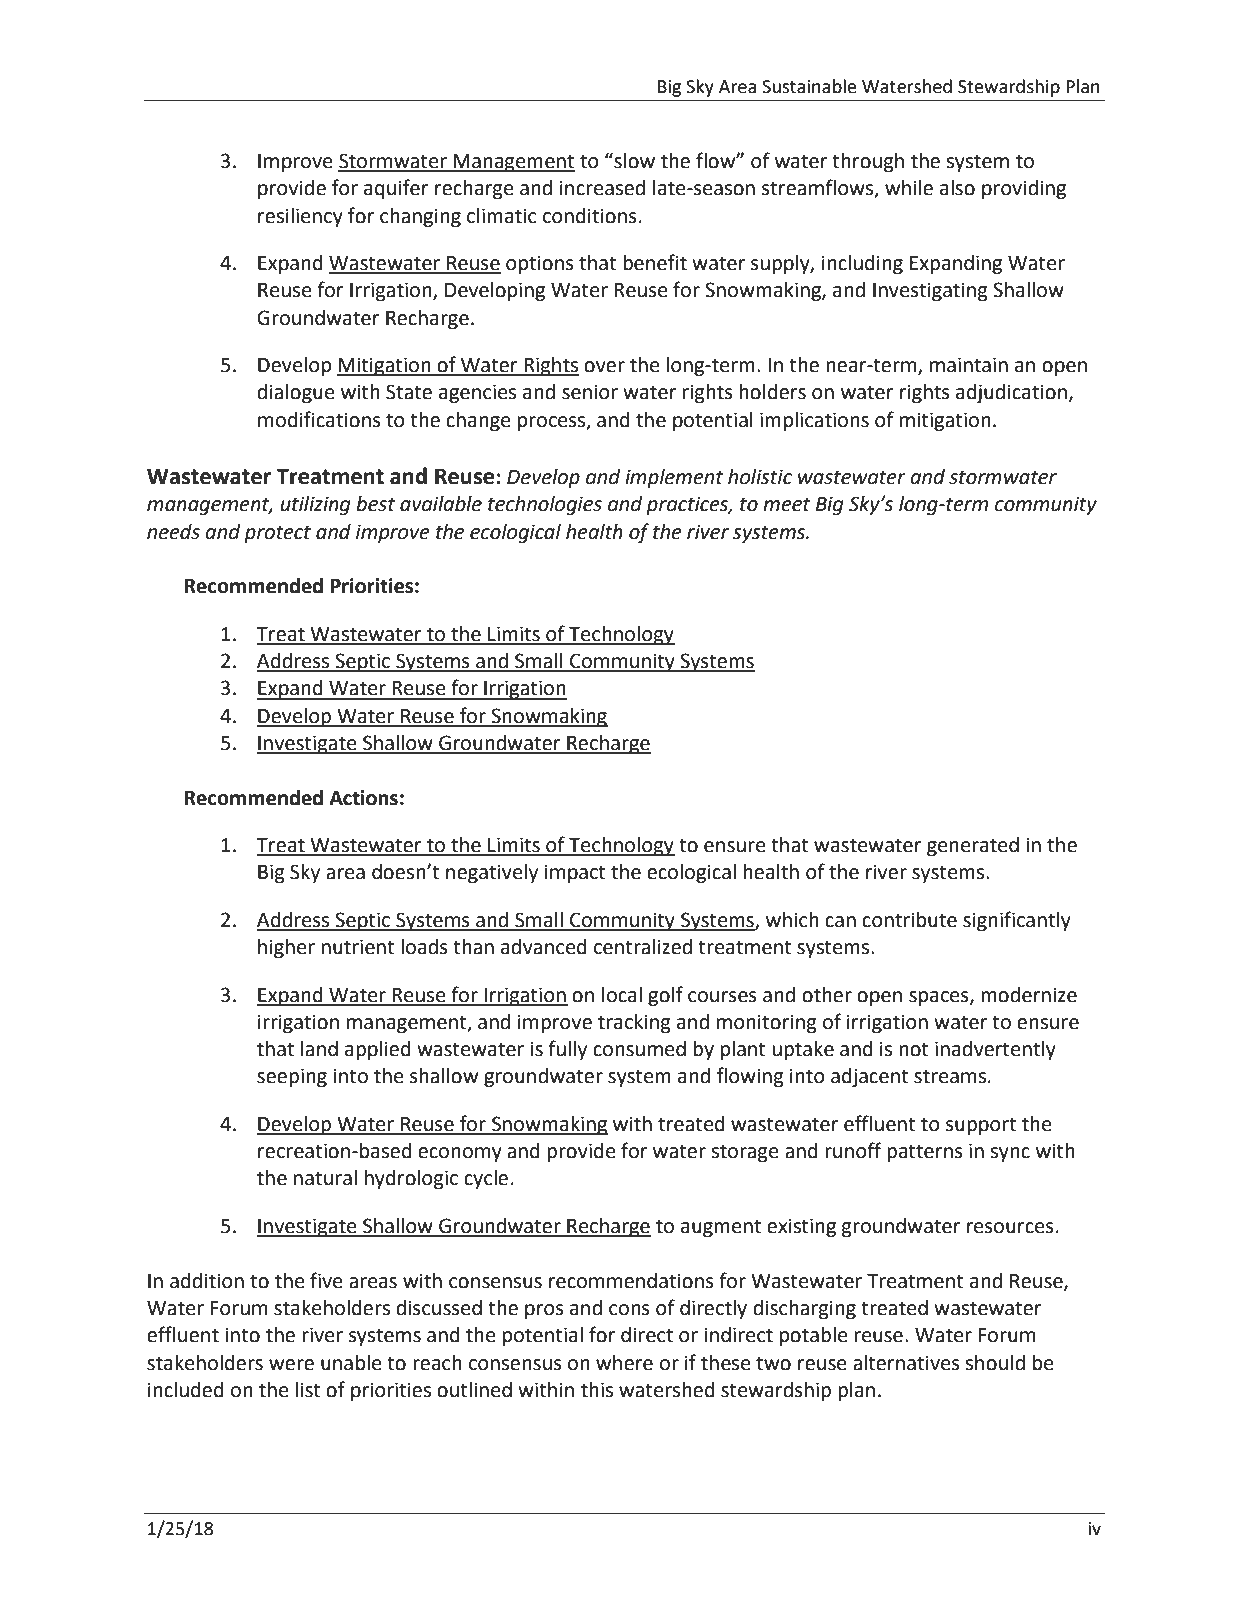  What do you see at coordinates (567, 1050) in the document?
I see `fully` at bounding box center [567, 1050].
